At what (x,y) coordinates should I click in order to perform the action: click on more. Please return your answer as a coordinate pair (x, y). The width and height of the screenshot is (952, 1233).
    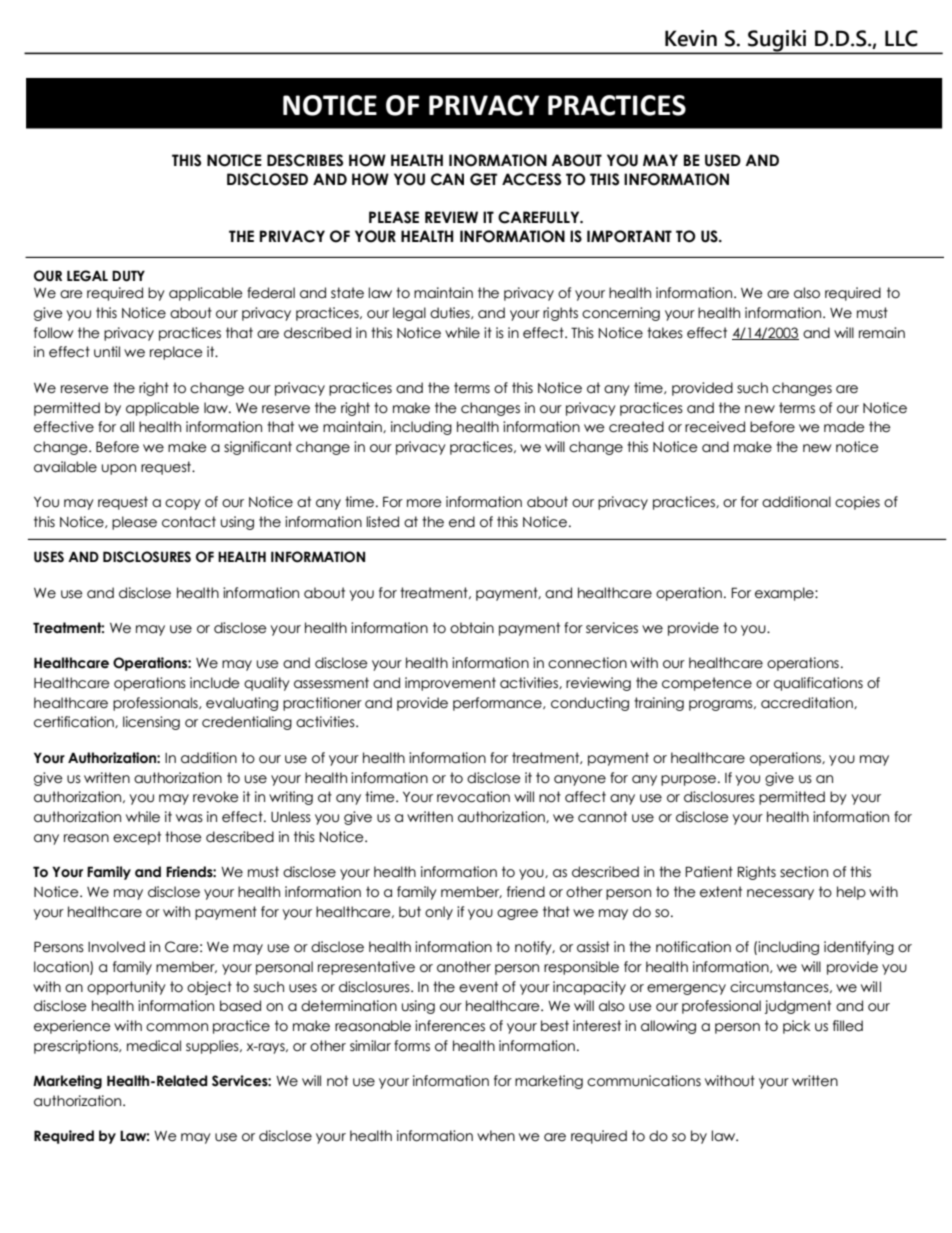
    Looking at the image, I should click on (424, 503).
